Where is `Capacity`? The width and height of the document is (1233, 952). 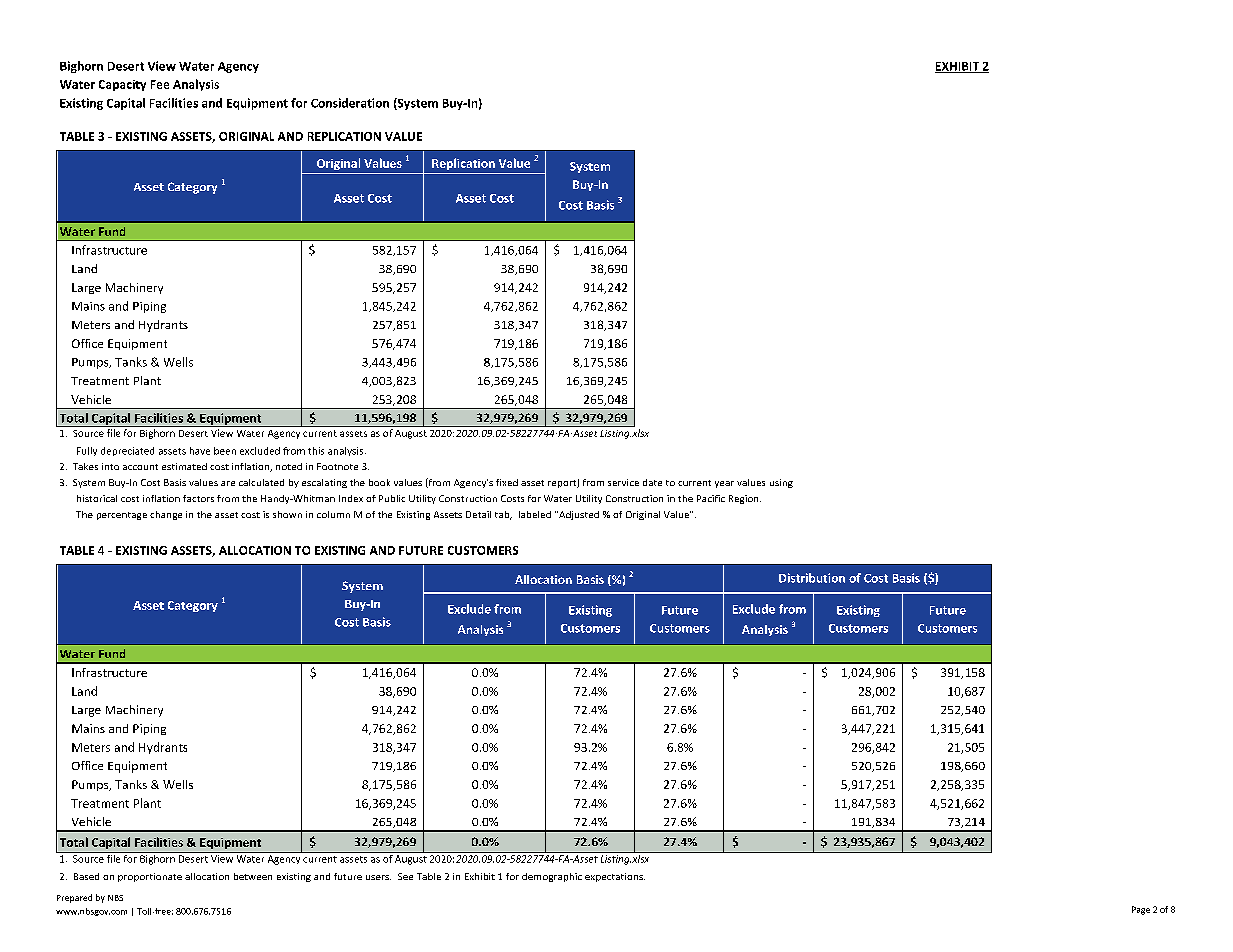 Capacity is located at coordinates (122, 85).
